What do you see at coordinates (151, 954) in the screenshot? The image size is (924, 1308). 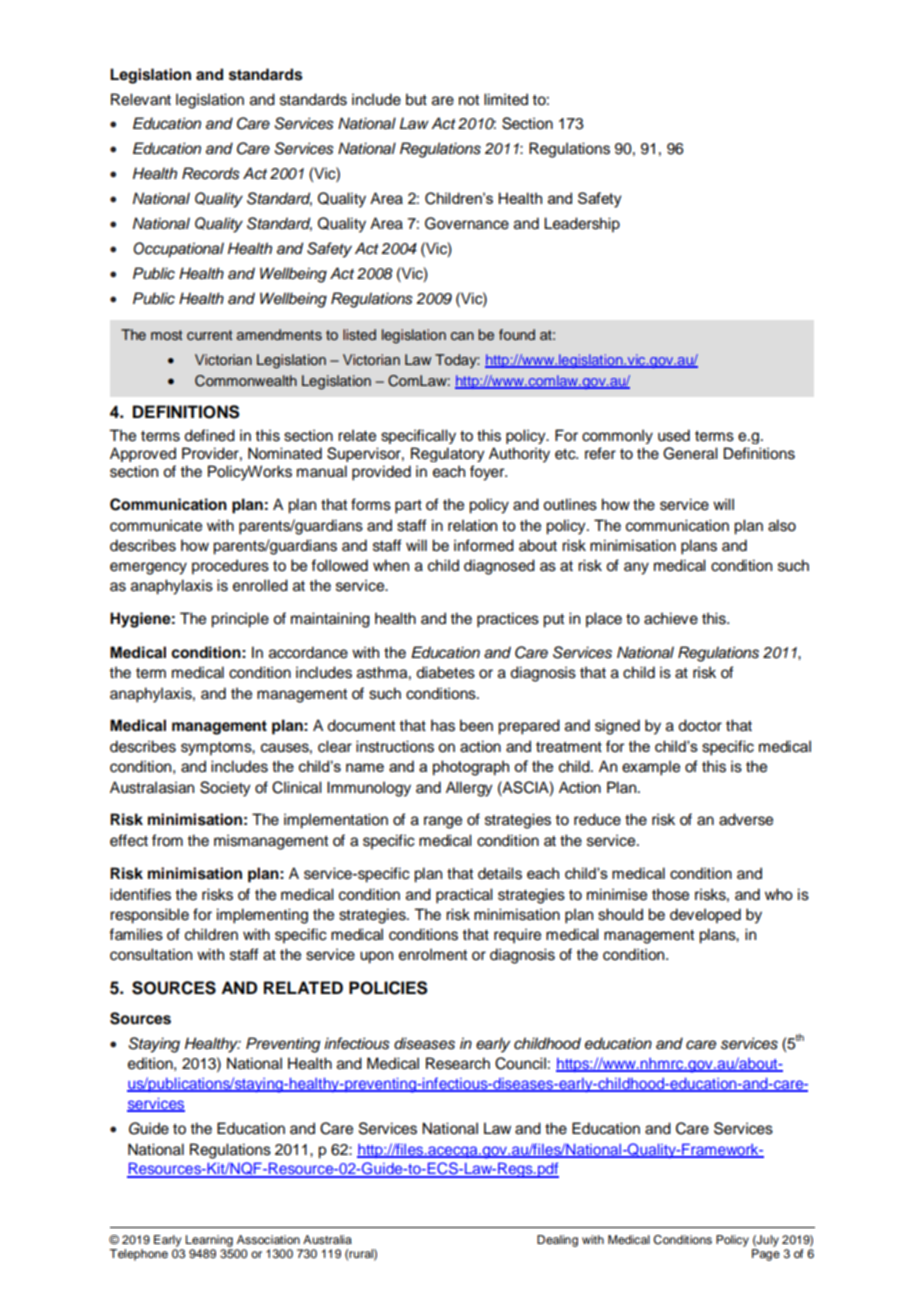 I see `consultation` at bounding box center [151, 954].
